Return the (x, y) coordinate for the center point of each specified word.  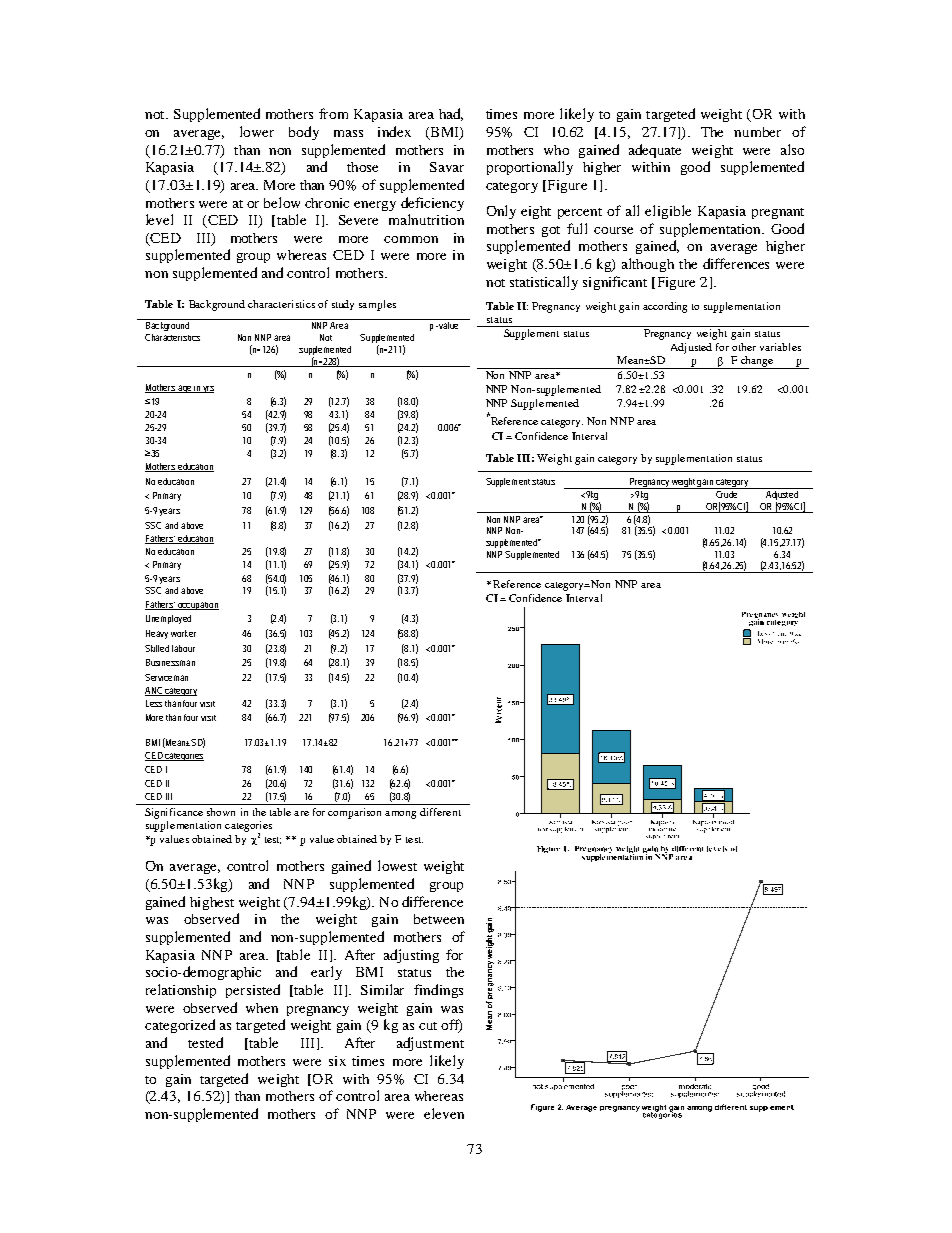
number (757, 132)
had (451, 114)
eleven (444, 1113)
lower (257, 131)
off (451, 1026)
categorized (180, 1026)
